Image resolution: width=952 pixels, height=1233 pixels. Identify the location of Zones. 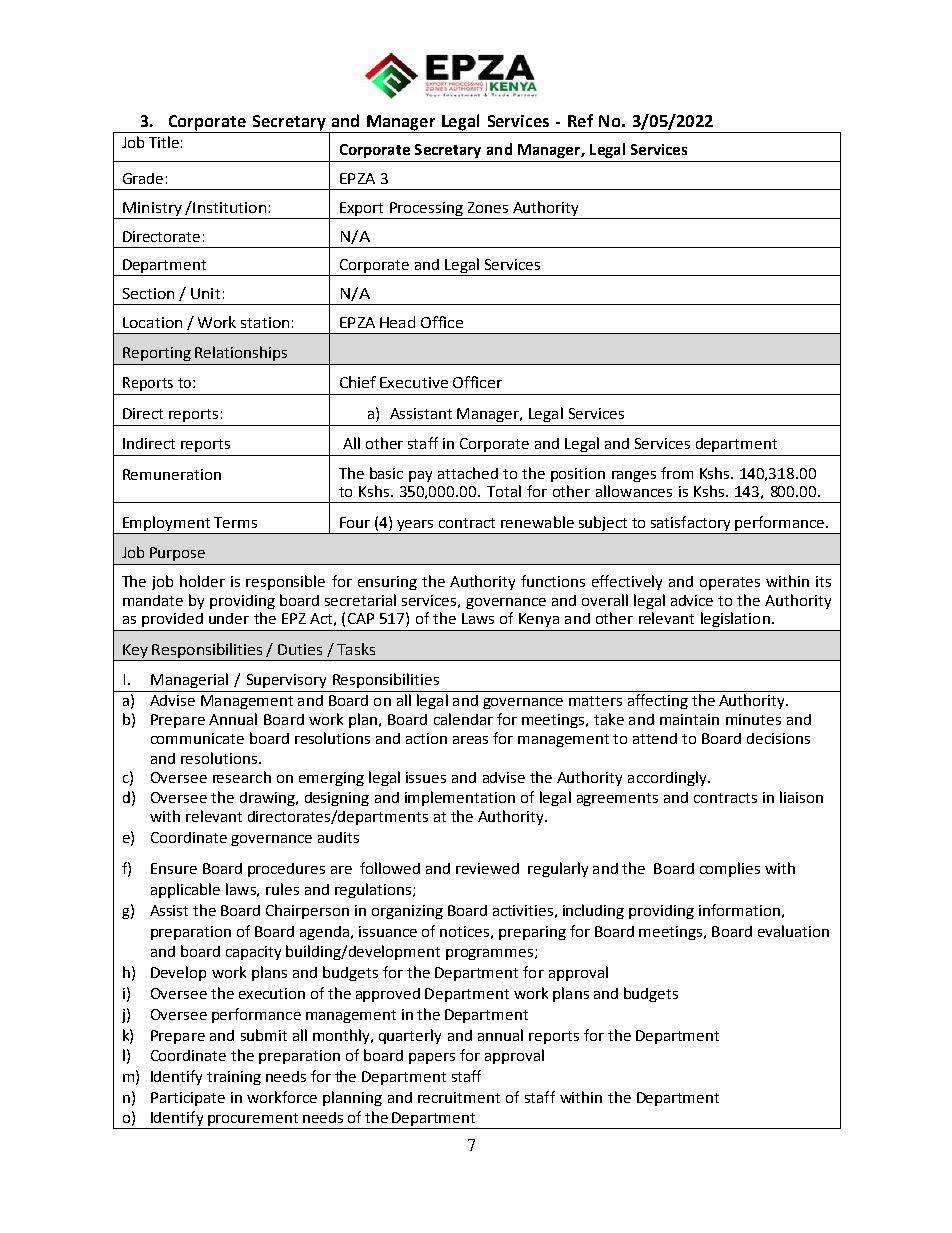
(488, 207).
